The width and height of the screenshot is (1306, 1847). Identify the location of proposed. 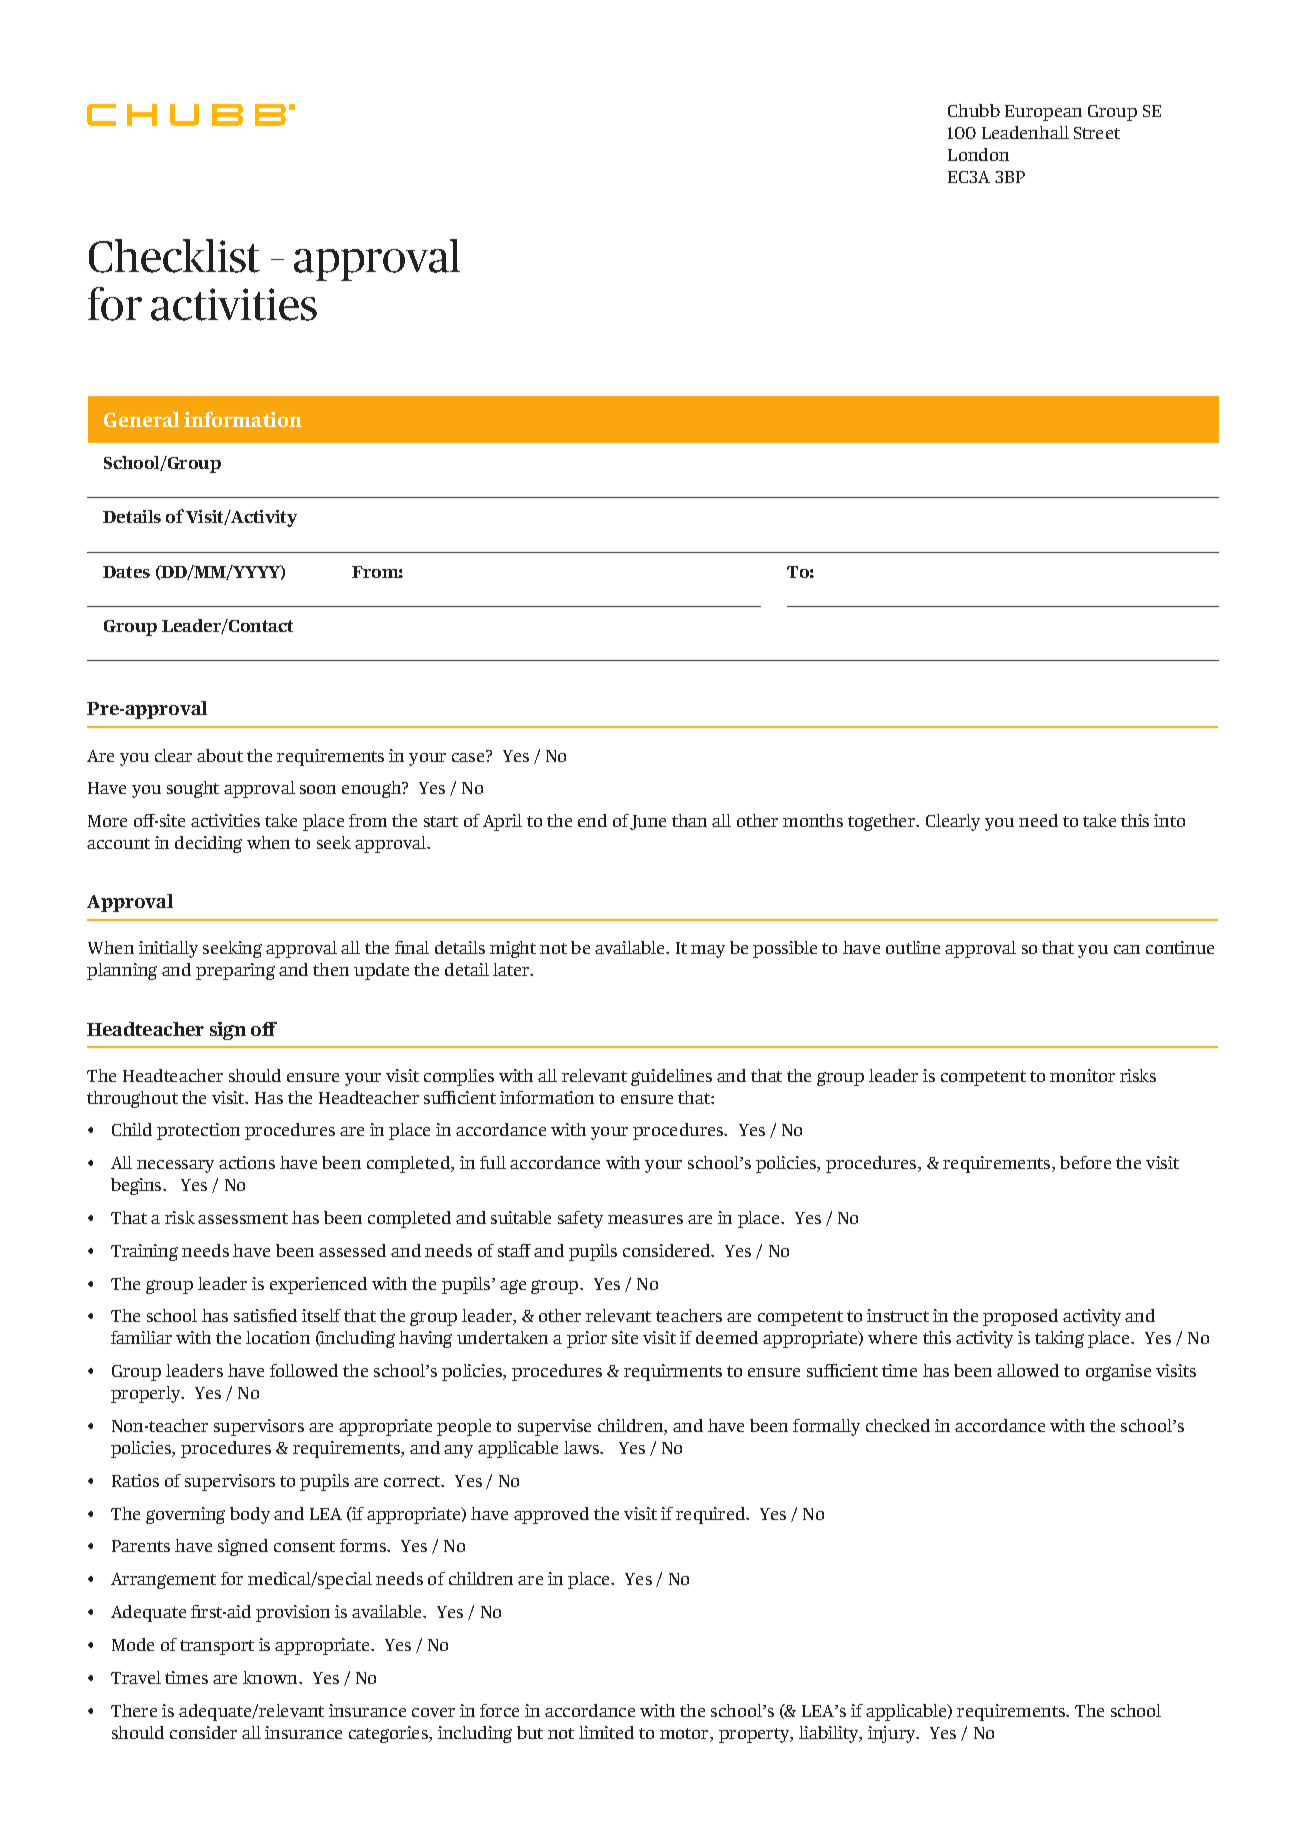
(1020, 1317).
